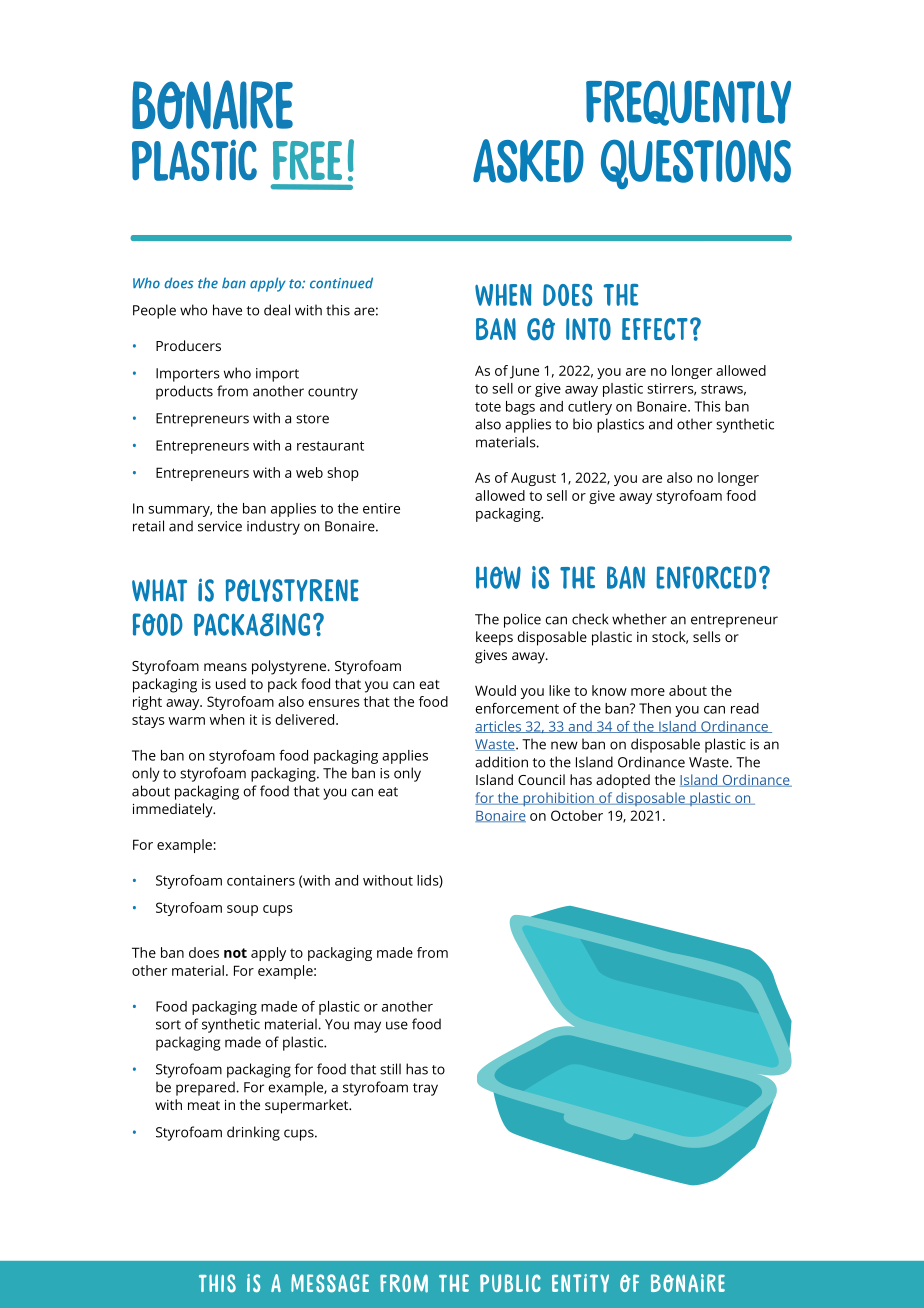  Describe the element at coordinates (501, 762) in the document. I see `addition` at that location.
